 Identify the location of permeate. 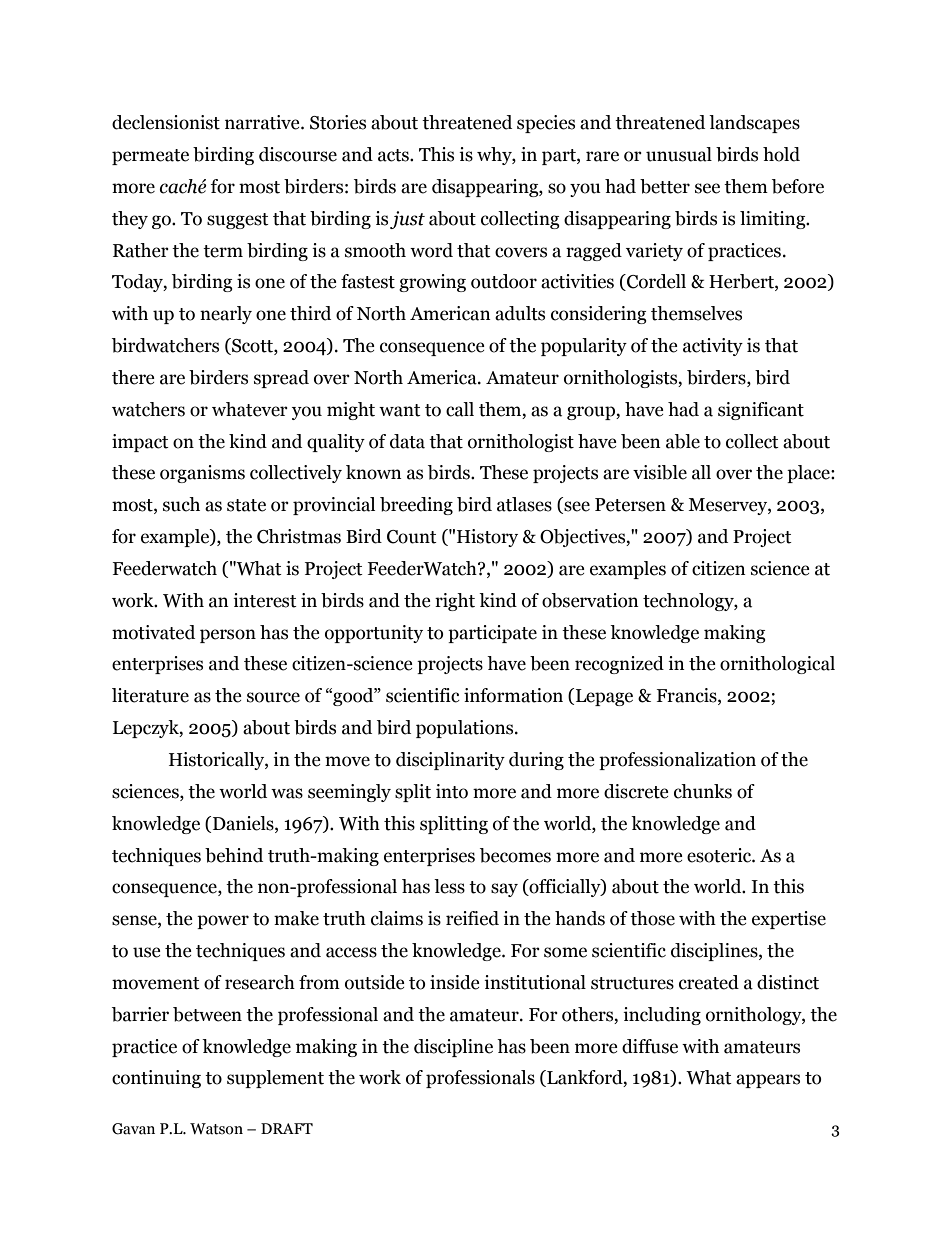
(150, 157).
